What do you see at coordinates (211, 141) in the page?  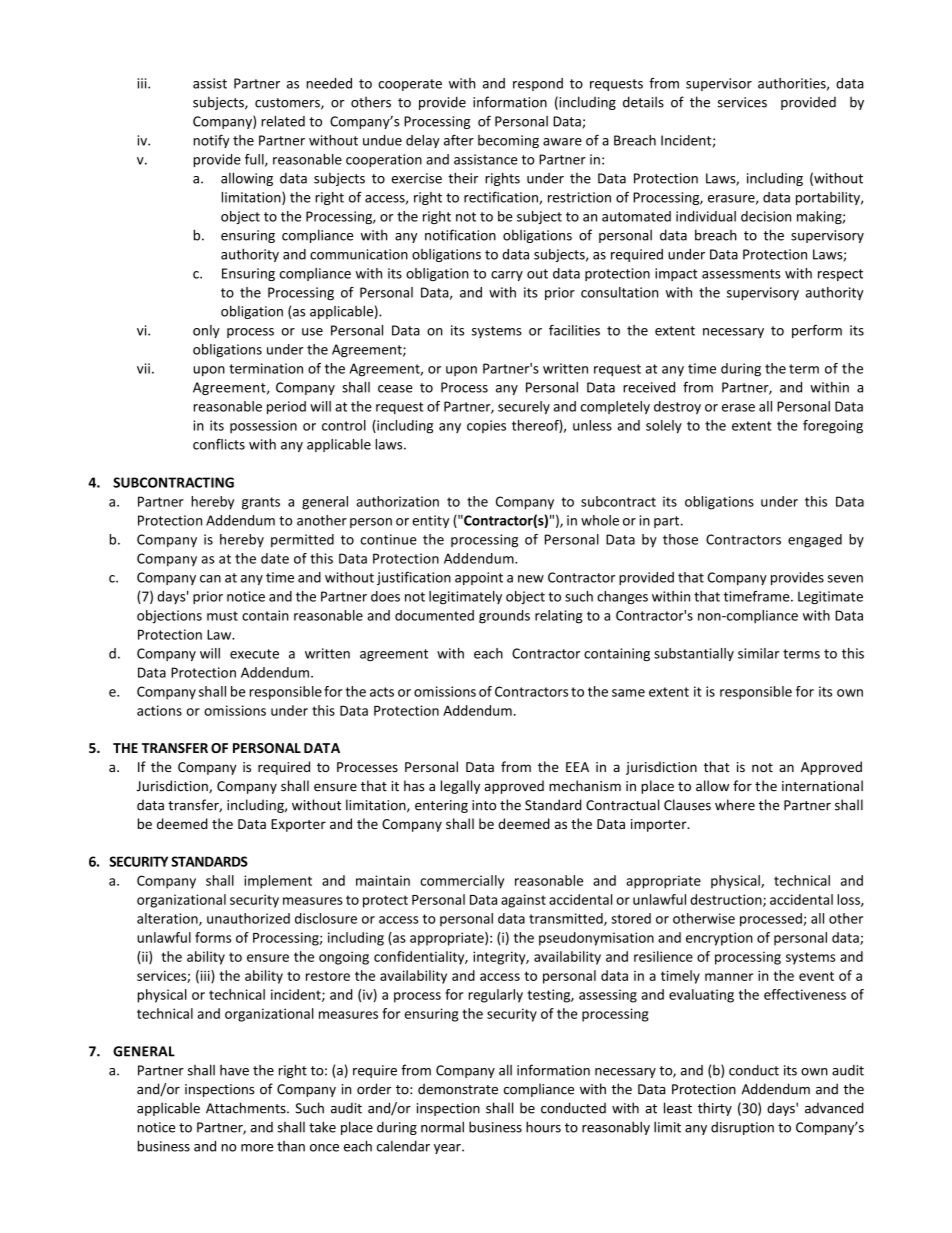 I see `notify` at bounding box center [211, 141].
